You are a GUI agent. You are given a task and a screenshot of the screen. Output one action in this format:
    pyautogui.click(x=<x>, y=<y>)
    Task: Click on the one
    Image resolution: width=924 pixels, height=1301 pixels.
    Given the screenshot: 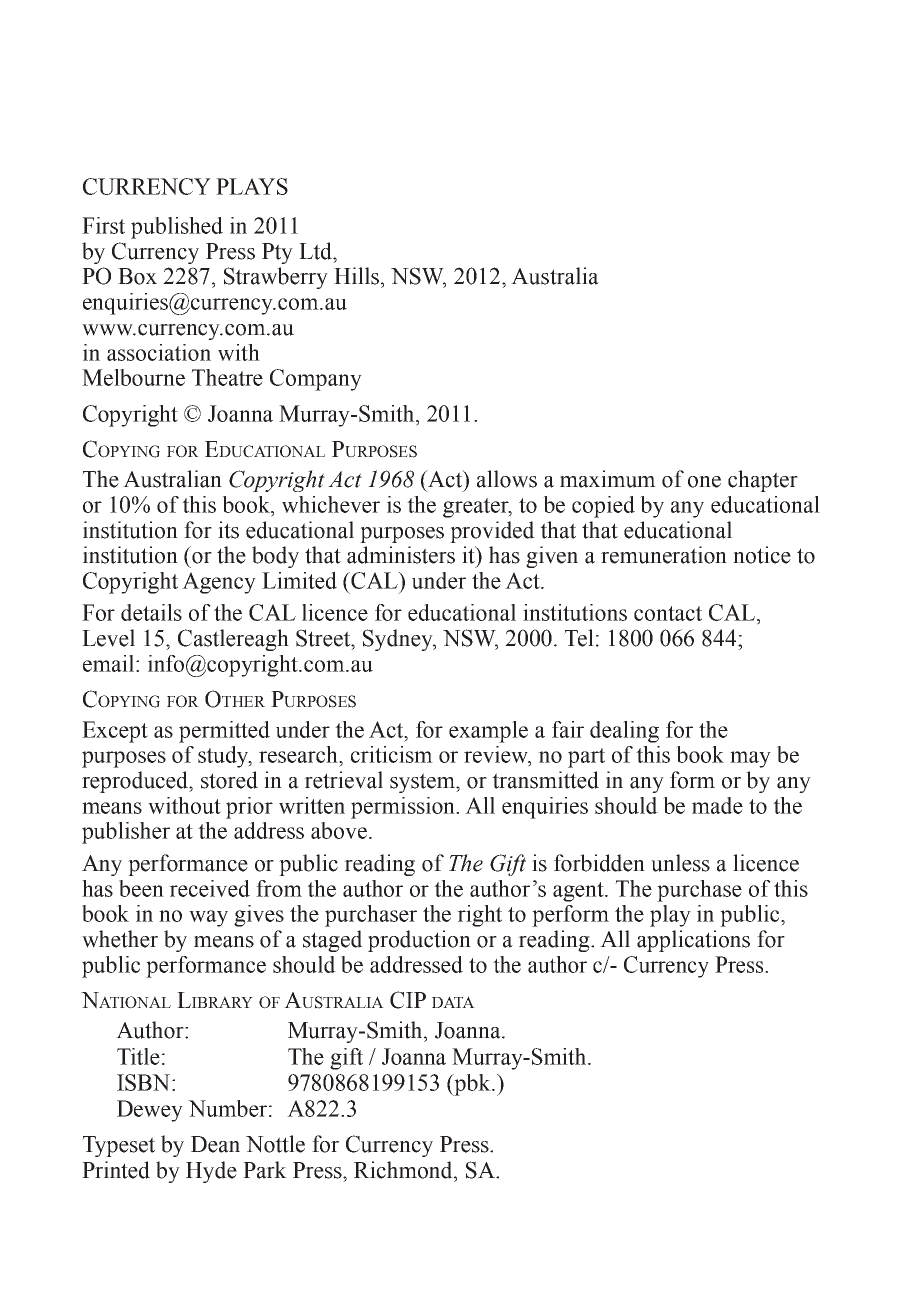 What is the action you would take?
    pyautogui.click(x=704, y=482)
